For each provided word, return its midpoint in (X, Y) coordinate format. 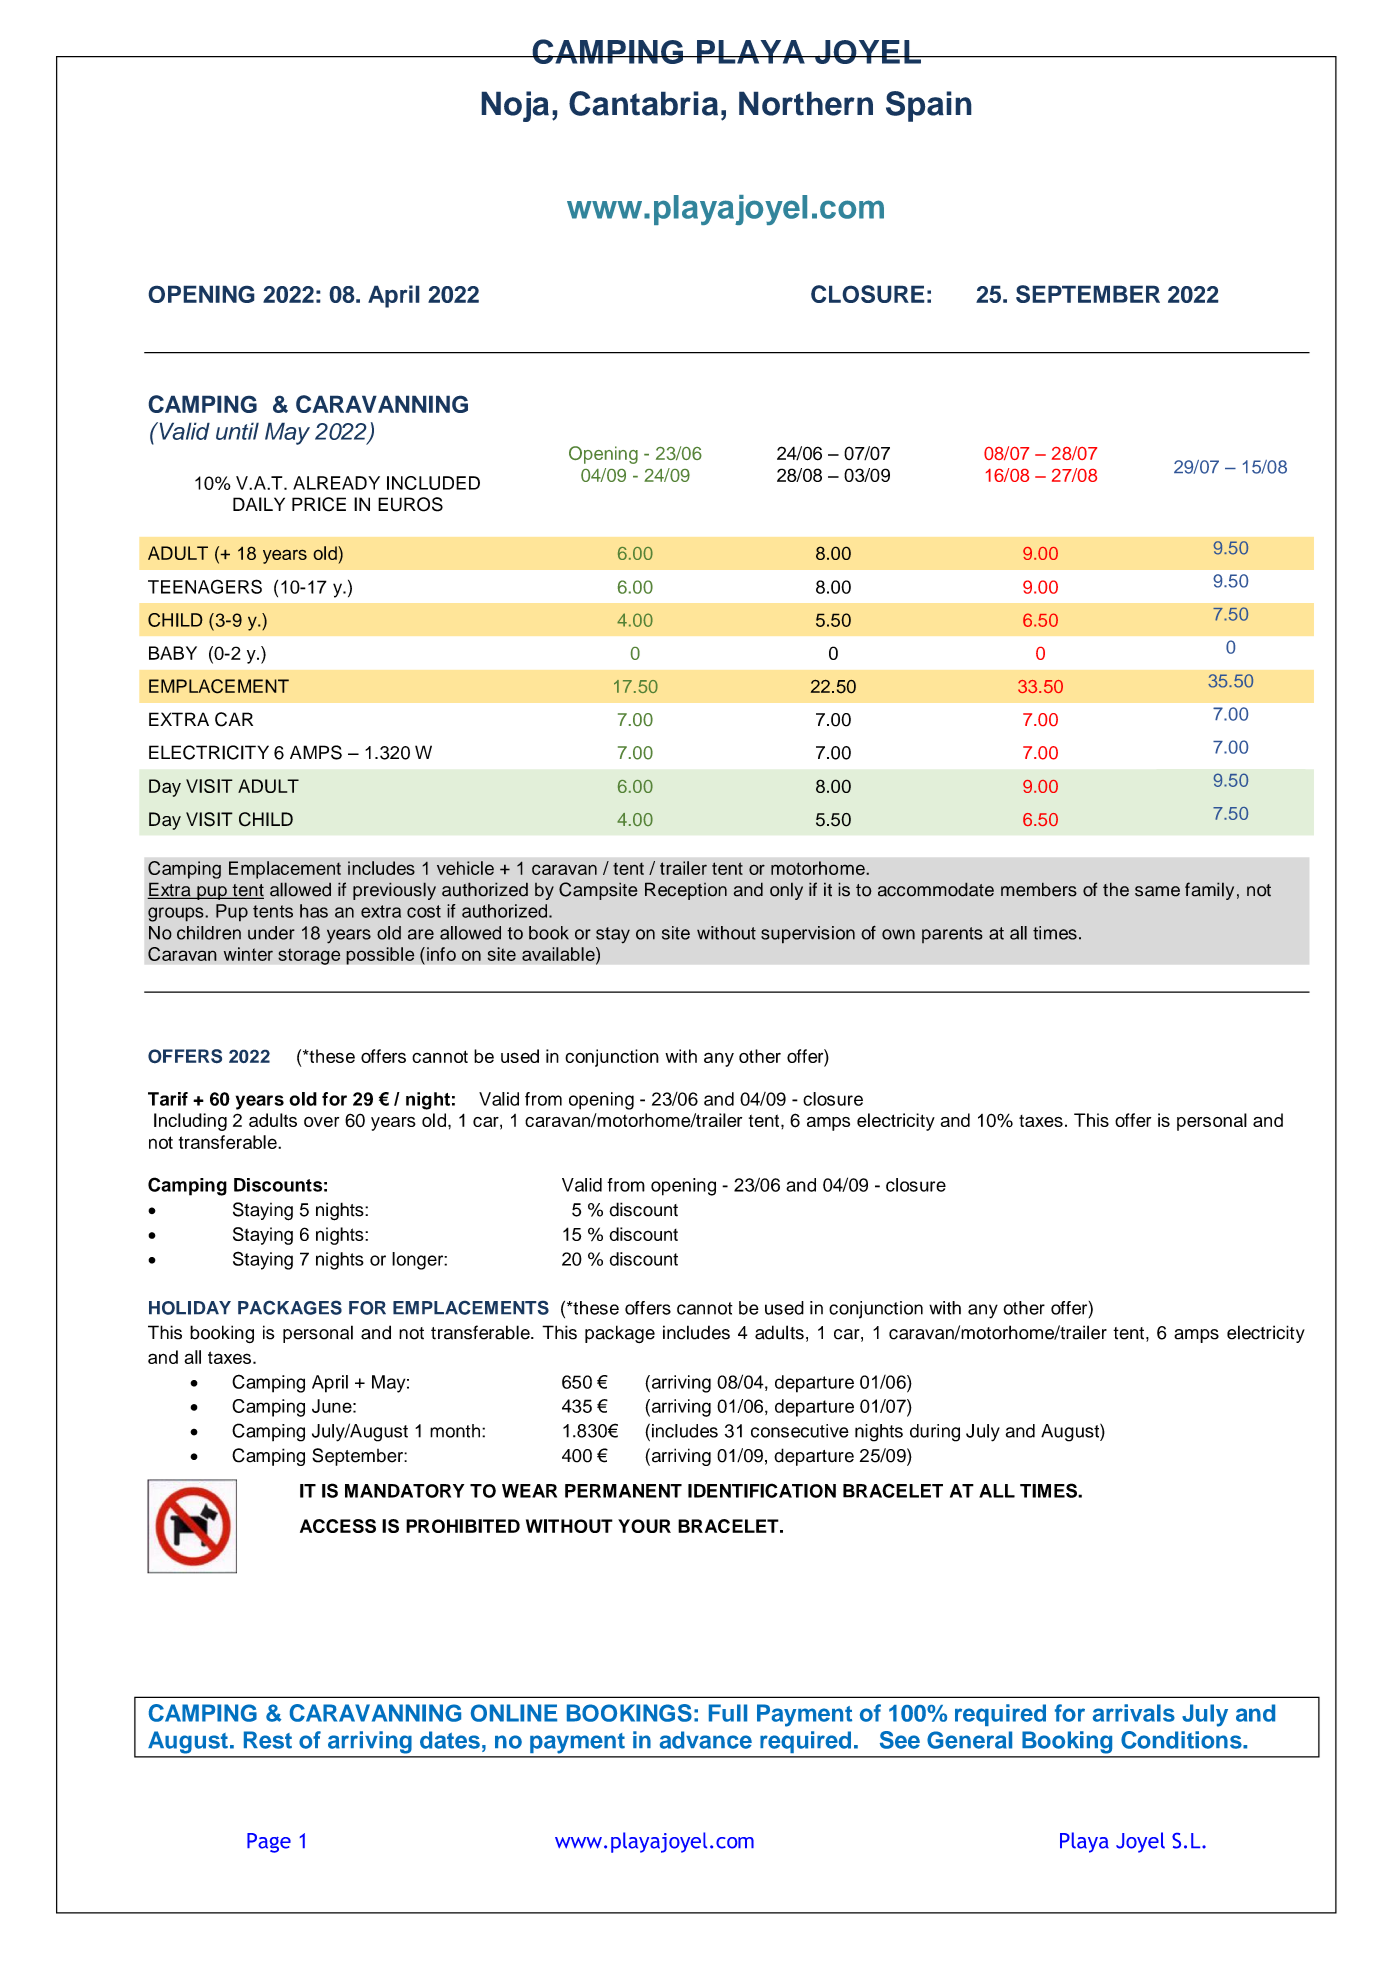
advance (706, 1740)
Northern (806, 103)
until (237, 431)
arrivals (1134, 1713)
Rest (268, 1740)
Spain (929, 106)
